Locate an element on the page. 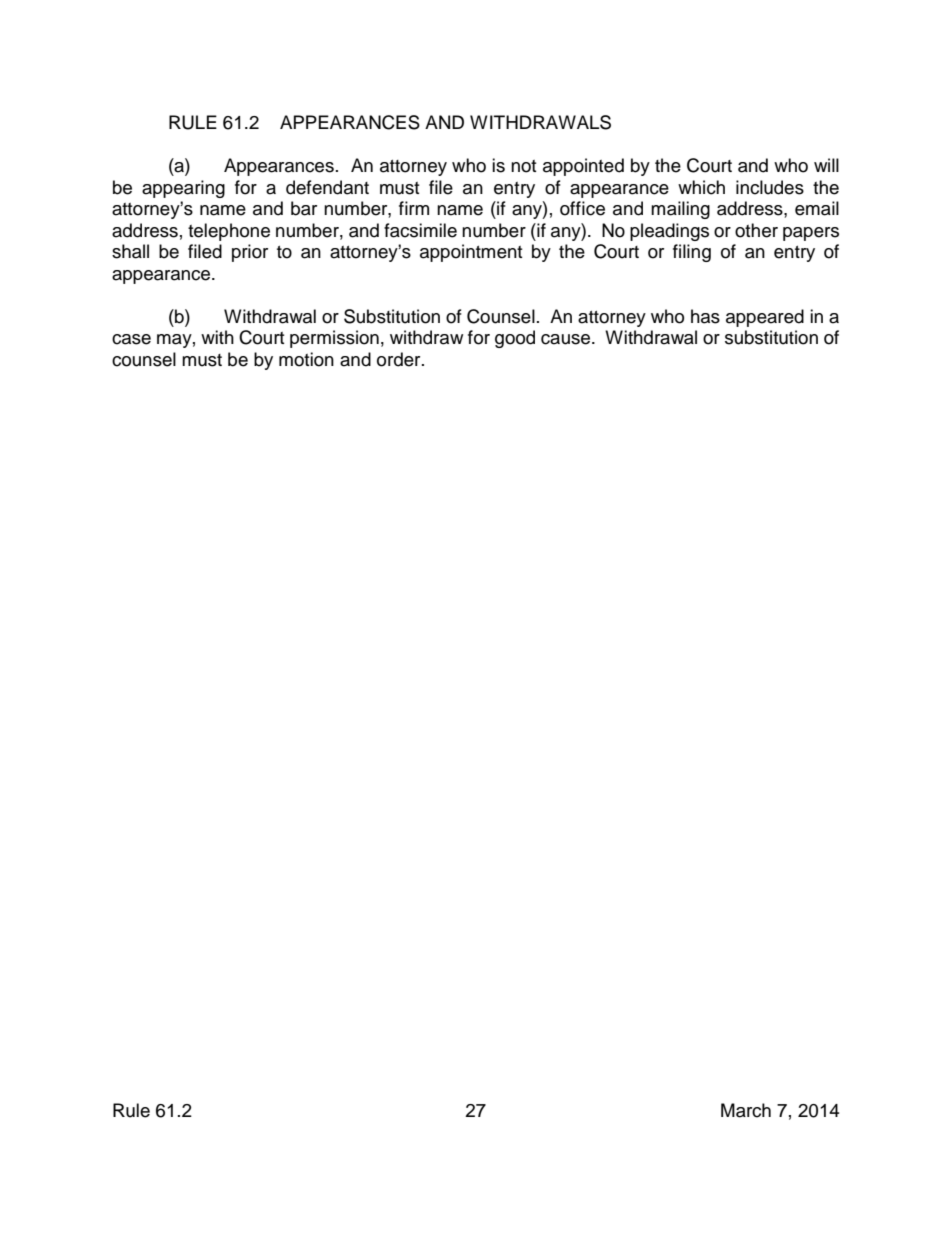  permission is located at coordinates (334, 339).
